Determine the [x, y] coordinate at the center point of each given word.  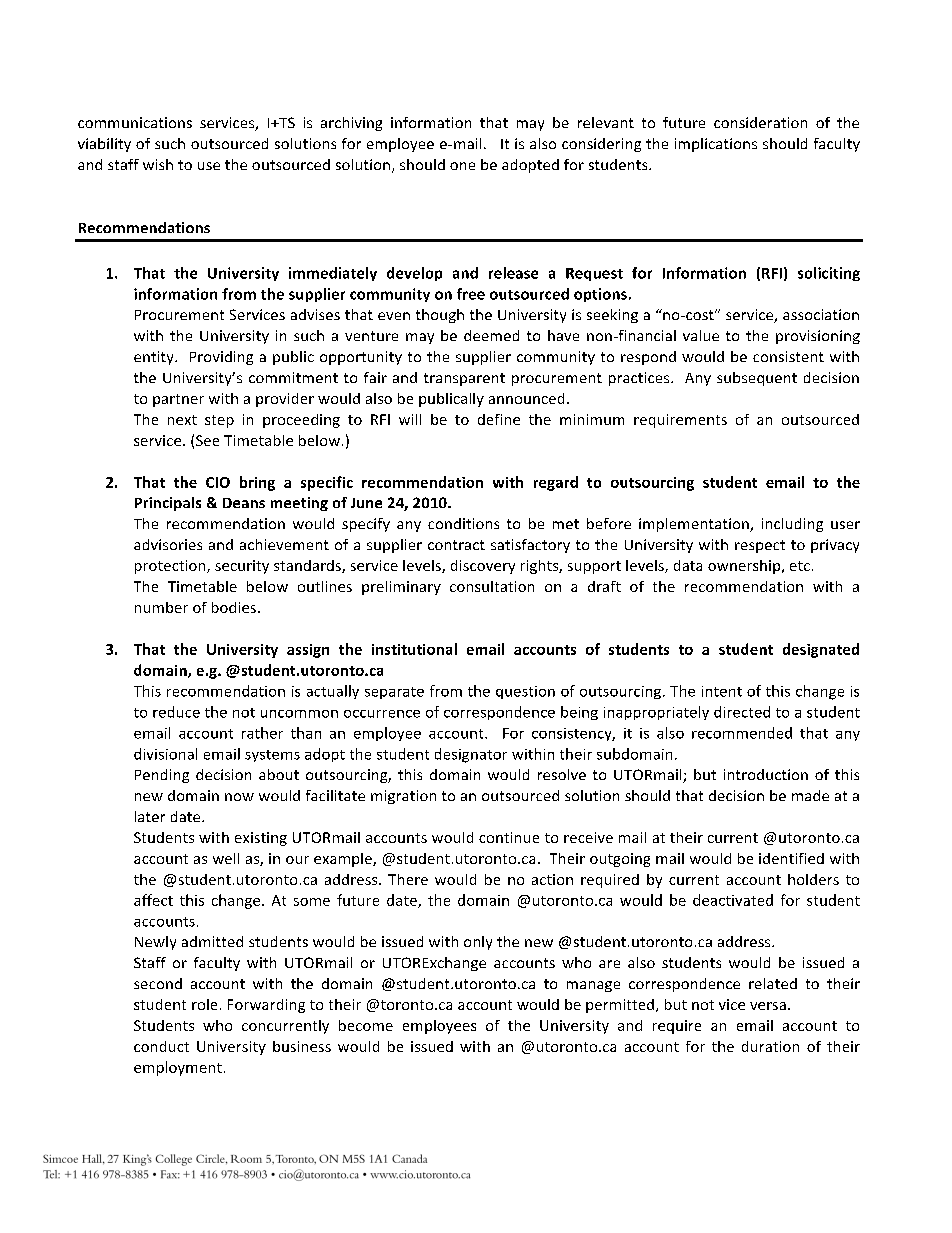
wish [158, 164]
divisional [165, 754]
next [182, 420]
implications [716, 145]
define [499, 419]
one [462, 166]
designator [471, 755]
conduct [161, 1046]
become [366, 1025]
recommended [742, 733]
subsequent [757, 379]
